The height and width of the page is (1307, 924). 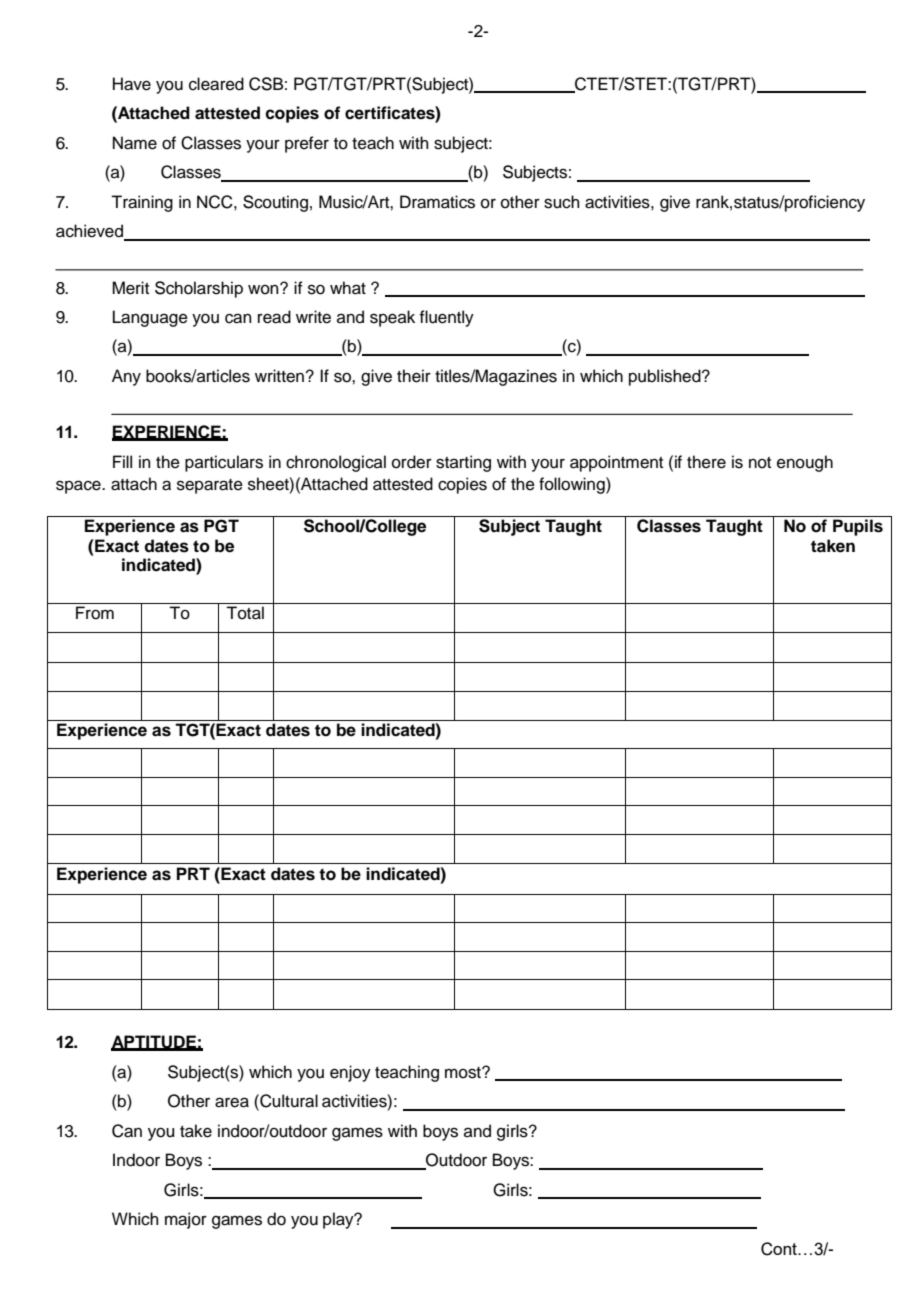 I want to click on Any, so click(x=126, y=377).
